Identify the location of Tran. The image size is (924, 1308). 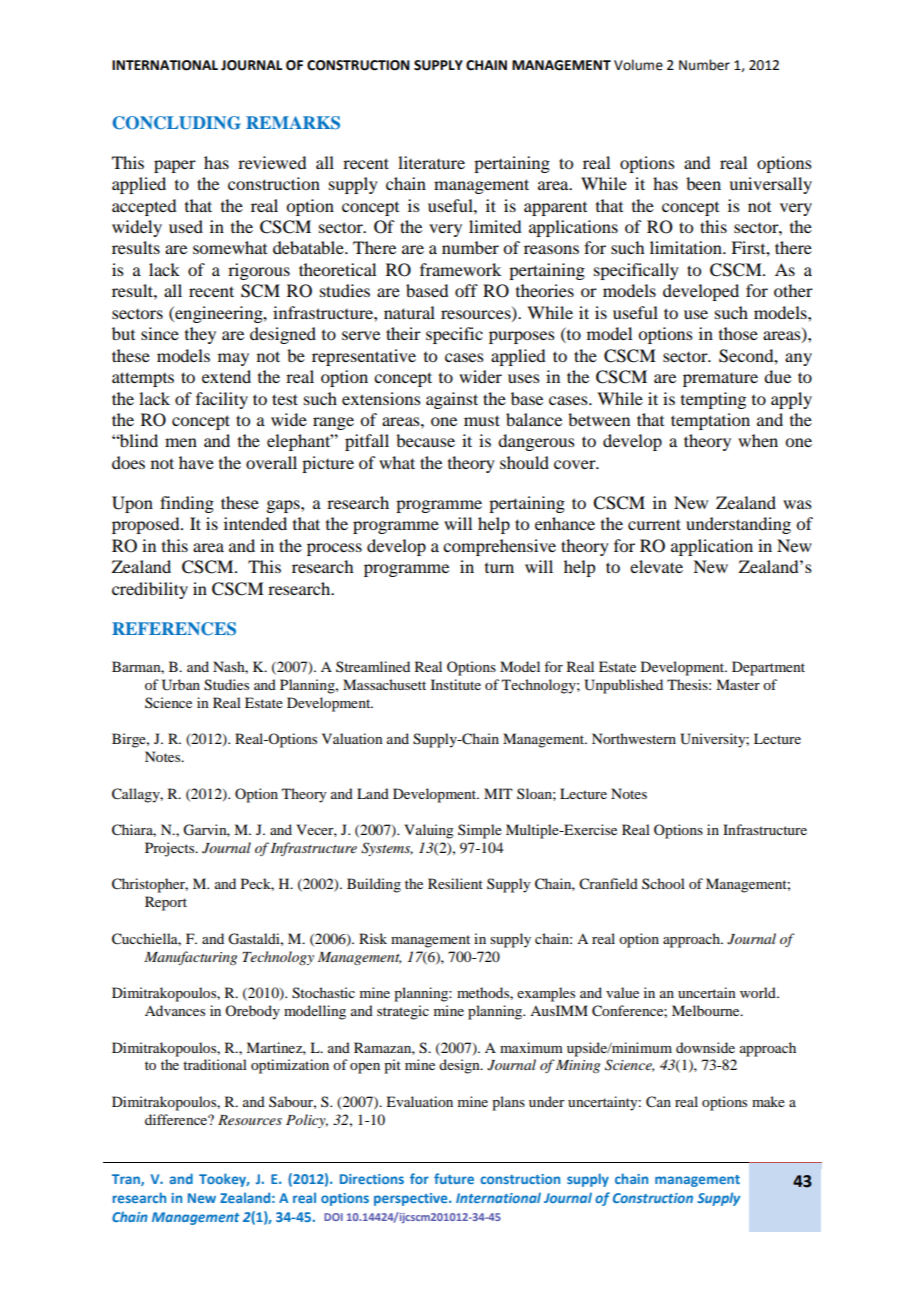
(127, 1180).
